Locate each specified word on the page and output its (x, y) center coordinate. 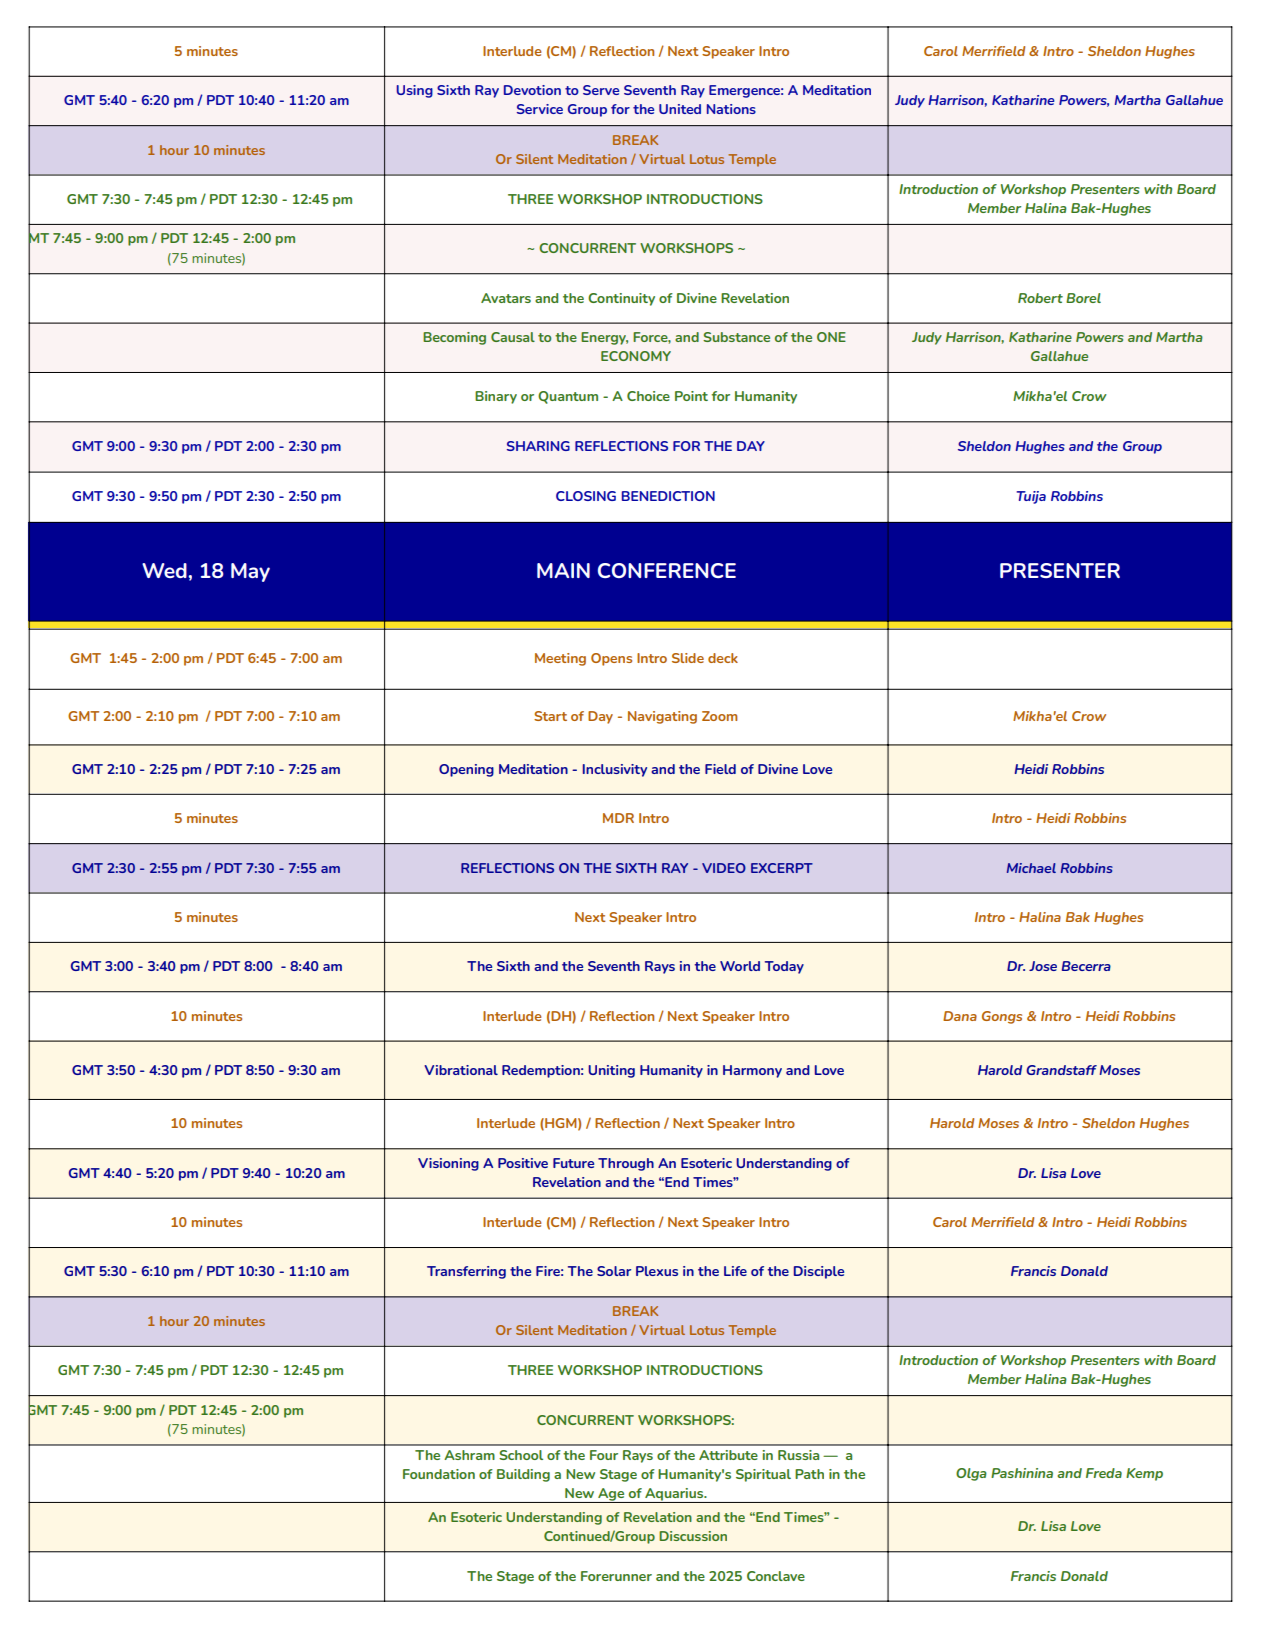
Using (414, 91)
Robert (1040, 298)
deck (723, 658)
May (250, 572)
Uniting (611, 1071)
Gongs (1002, 1017)
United (680, 109)
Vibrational (461, 1070)
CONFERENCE (667, 570)
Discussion (693, 1536)
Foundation (439, 1474)
